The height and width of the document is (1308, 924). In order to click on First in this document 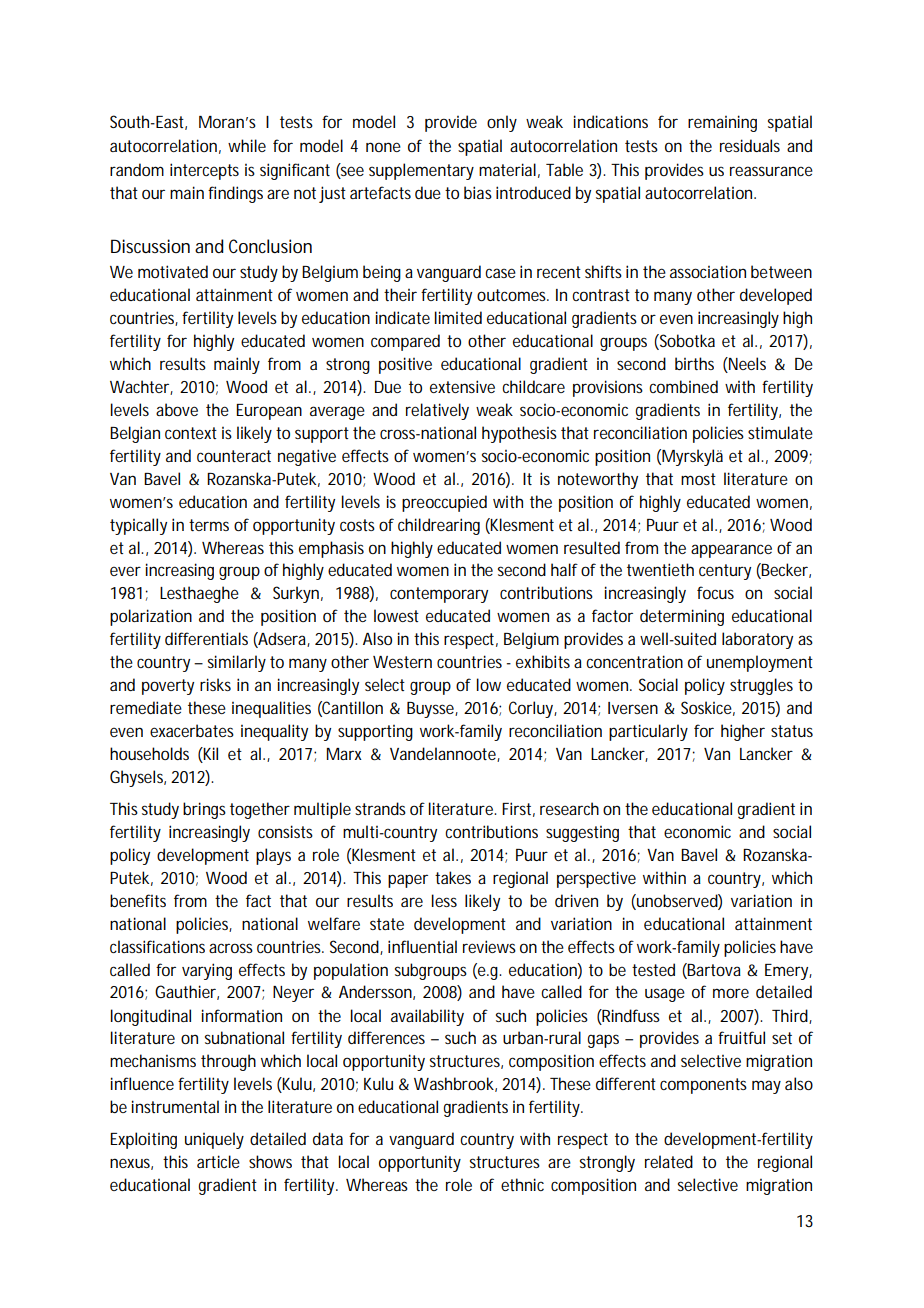, I will do `click(518, 809)`.
